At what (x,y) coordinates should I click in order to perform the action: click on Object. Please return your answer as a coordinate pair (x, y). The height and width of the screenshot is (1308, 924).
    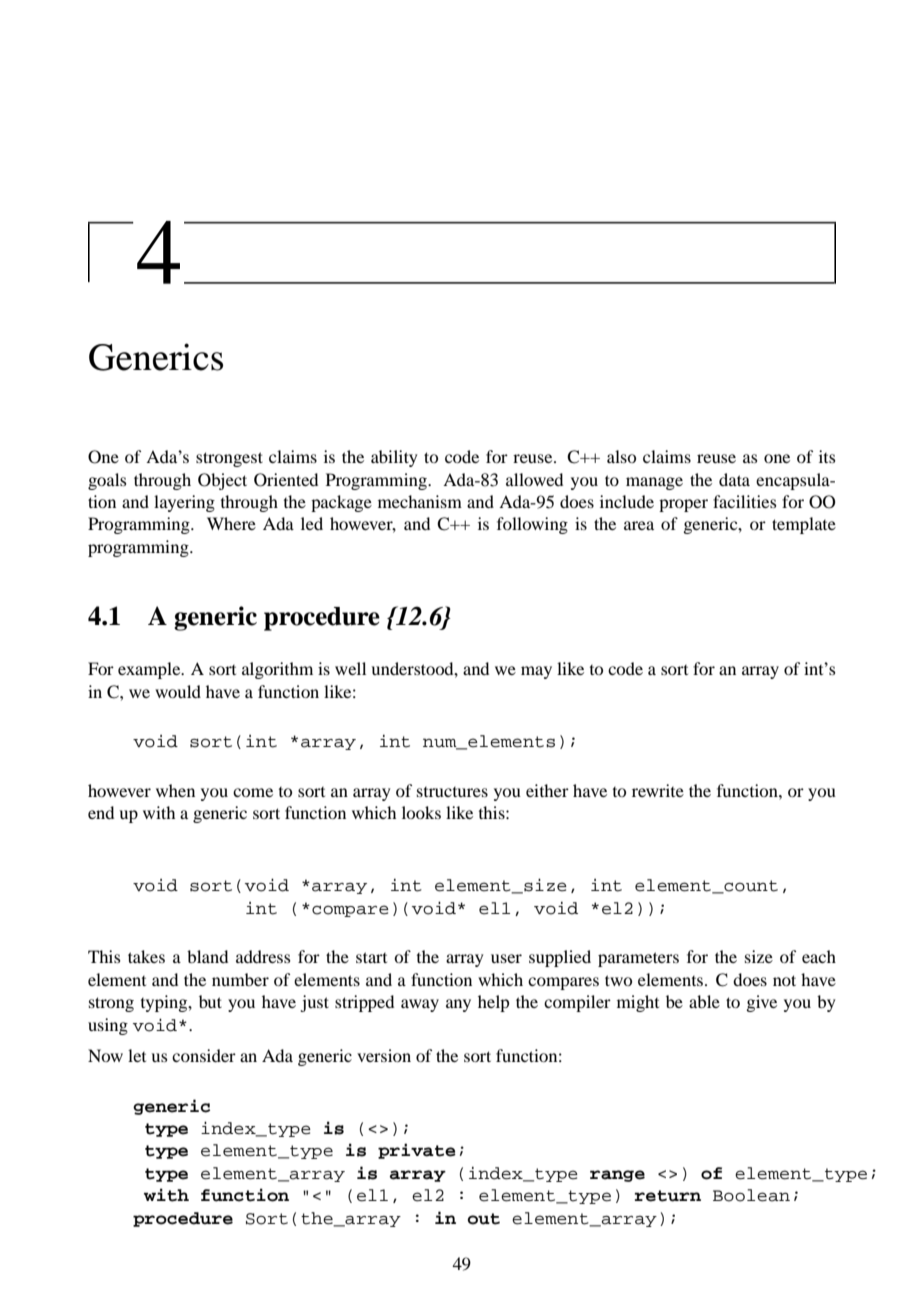
    Looking at the image, I should click on (222, 481).
